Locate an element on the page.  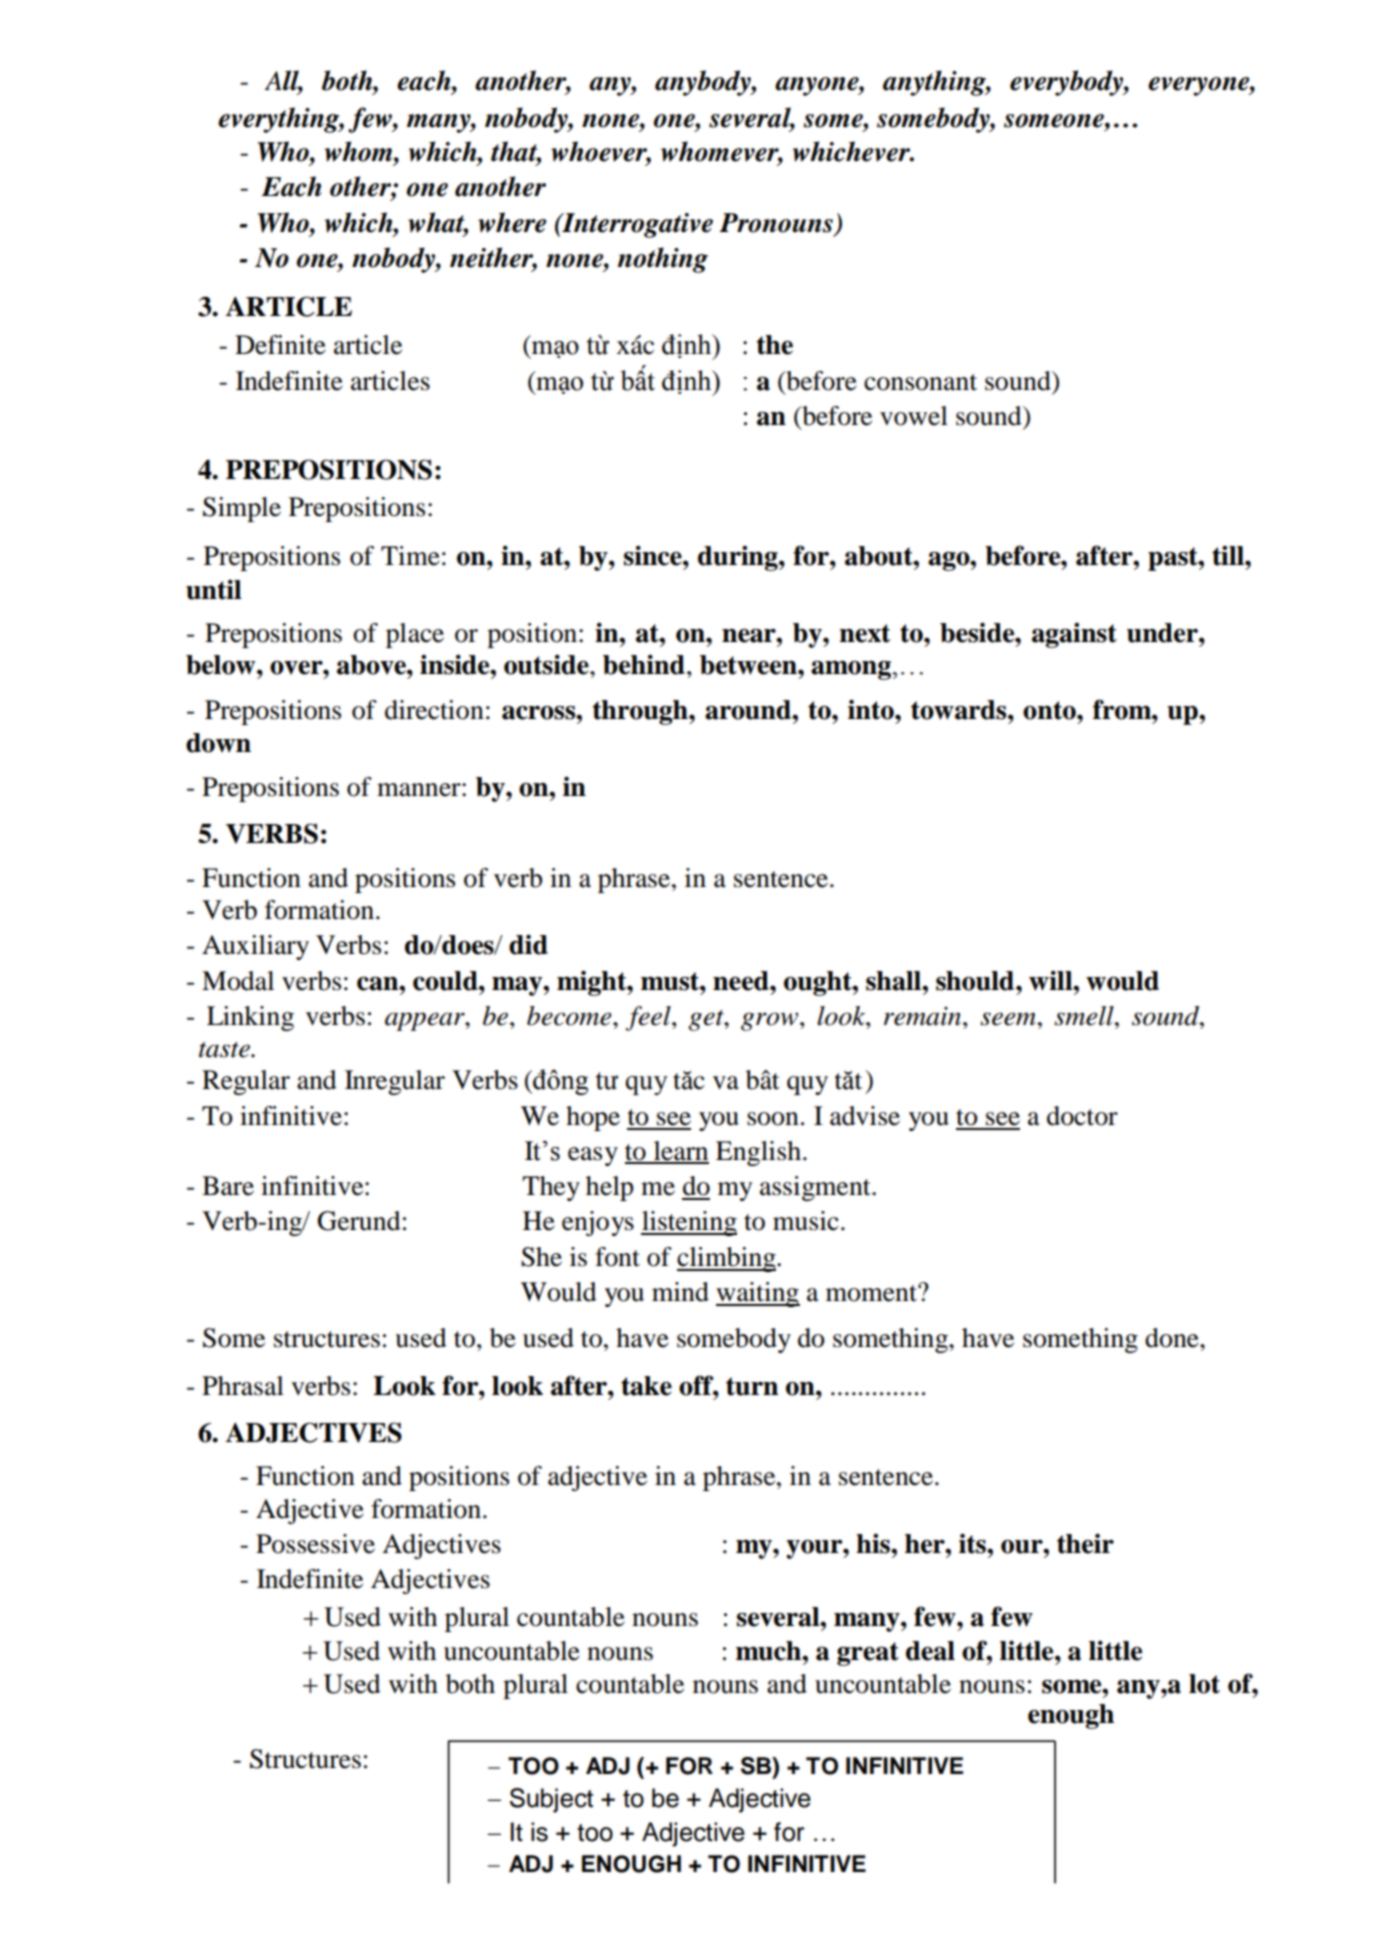
nothing is located at coordinates (663, 260).
